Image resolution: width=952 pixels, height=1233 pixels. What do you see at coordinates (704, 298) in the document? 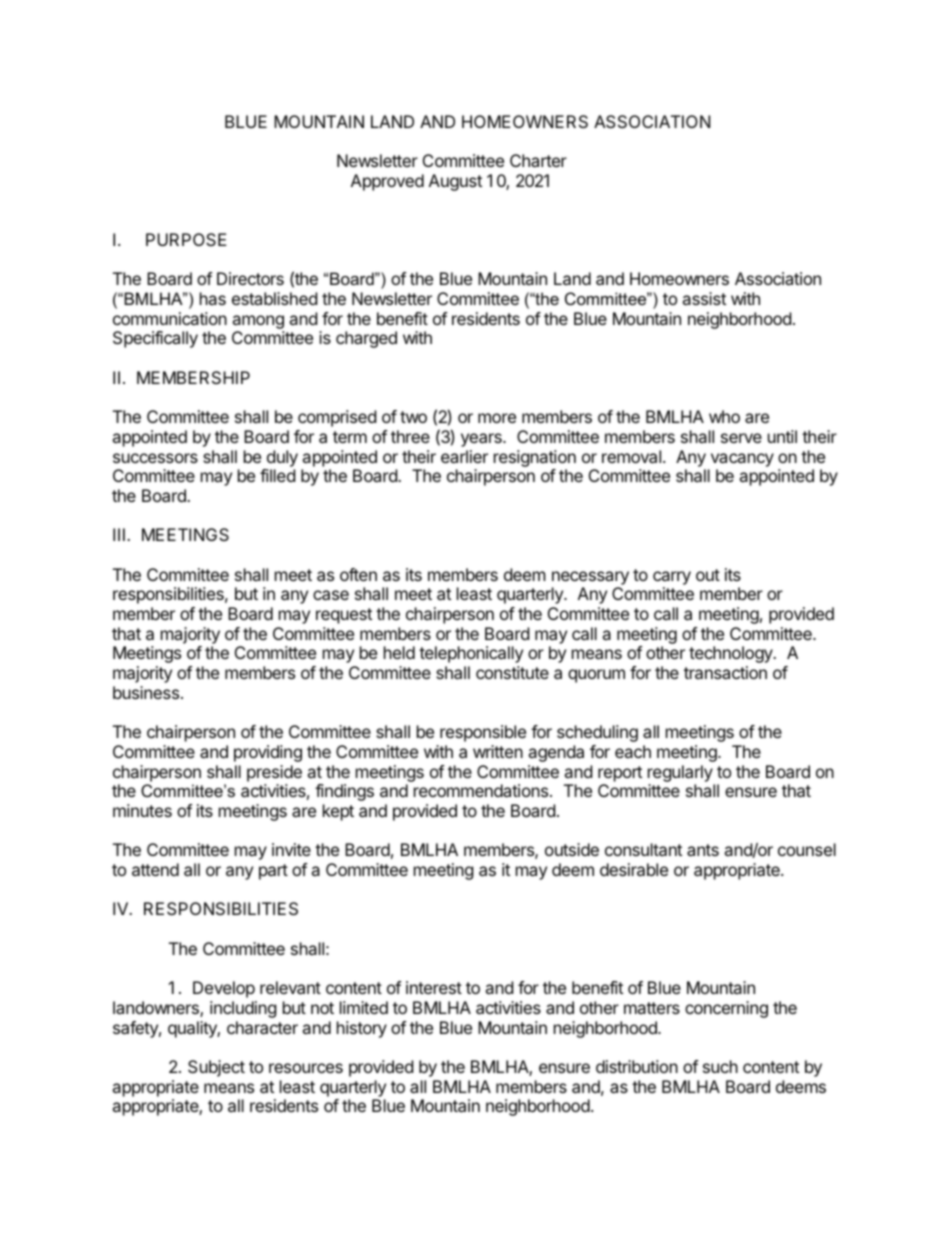
I see `assist` at bounding box center [704, 298].
